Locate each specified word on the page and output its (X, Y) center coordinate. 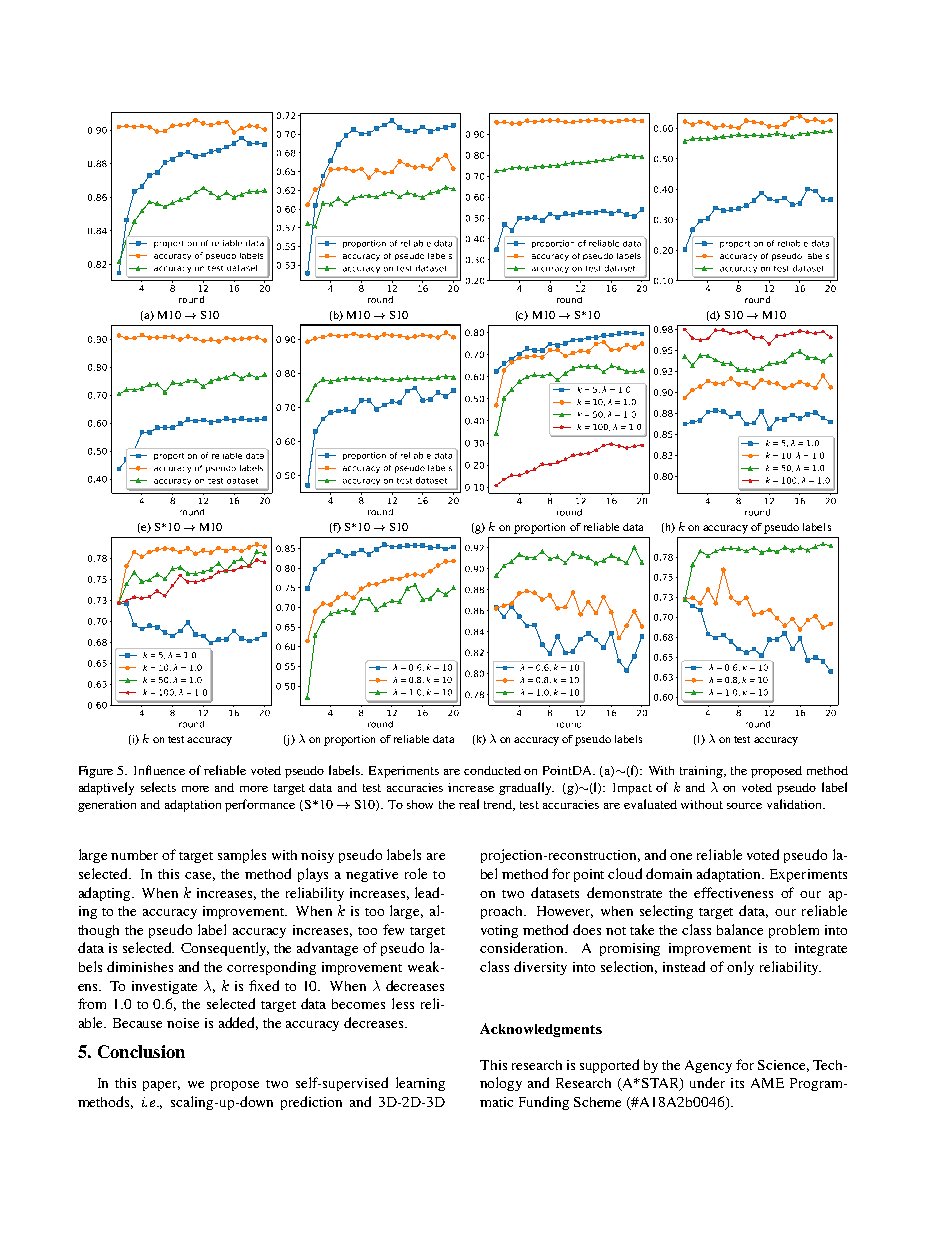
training (702, 772)
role (416, 873)
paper (161, 1086)
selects (158, 787)
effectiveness (733, 892)
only (740, 968)
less (403, 1003)
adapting (106, 894)
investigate (164, 987)
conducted (492, 770)
